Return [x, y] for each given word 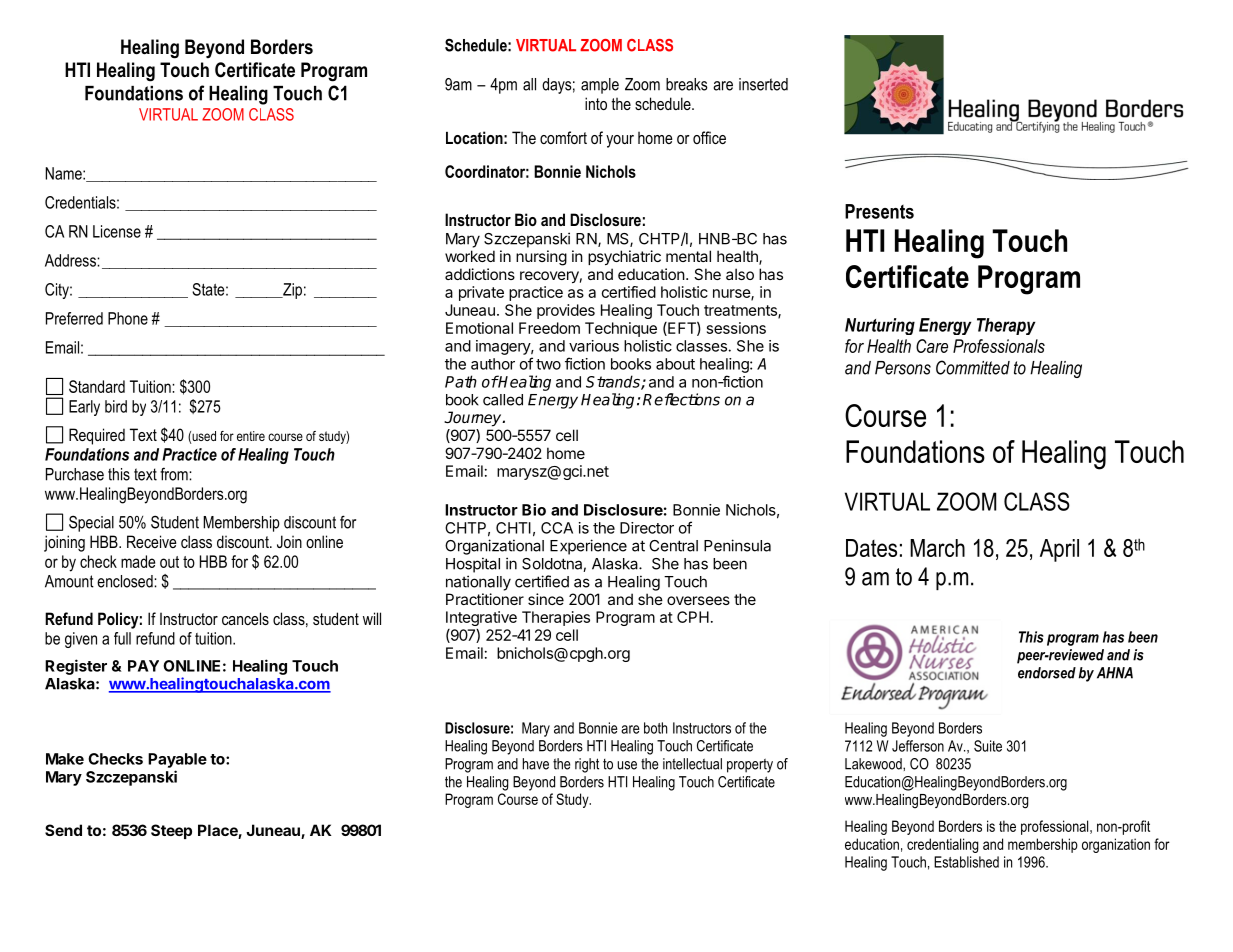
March [937, 548]
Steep [171, 831]
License [117, 231]
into [596, 103]
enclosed [126, 581]
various [594, 346]
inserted [763, 84]
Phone [128, 318]
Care [932, 346]
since [546, 599]
